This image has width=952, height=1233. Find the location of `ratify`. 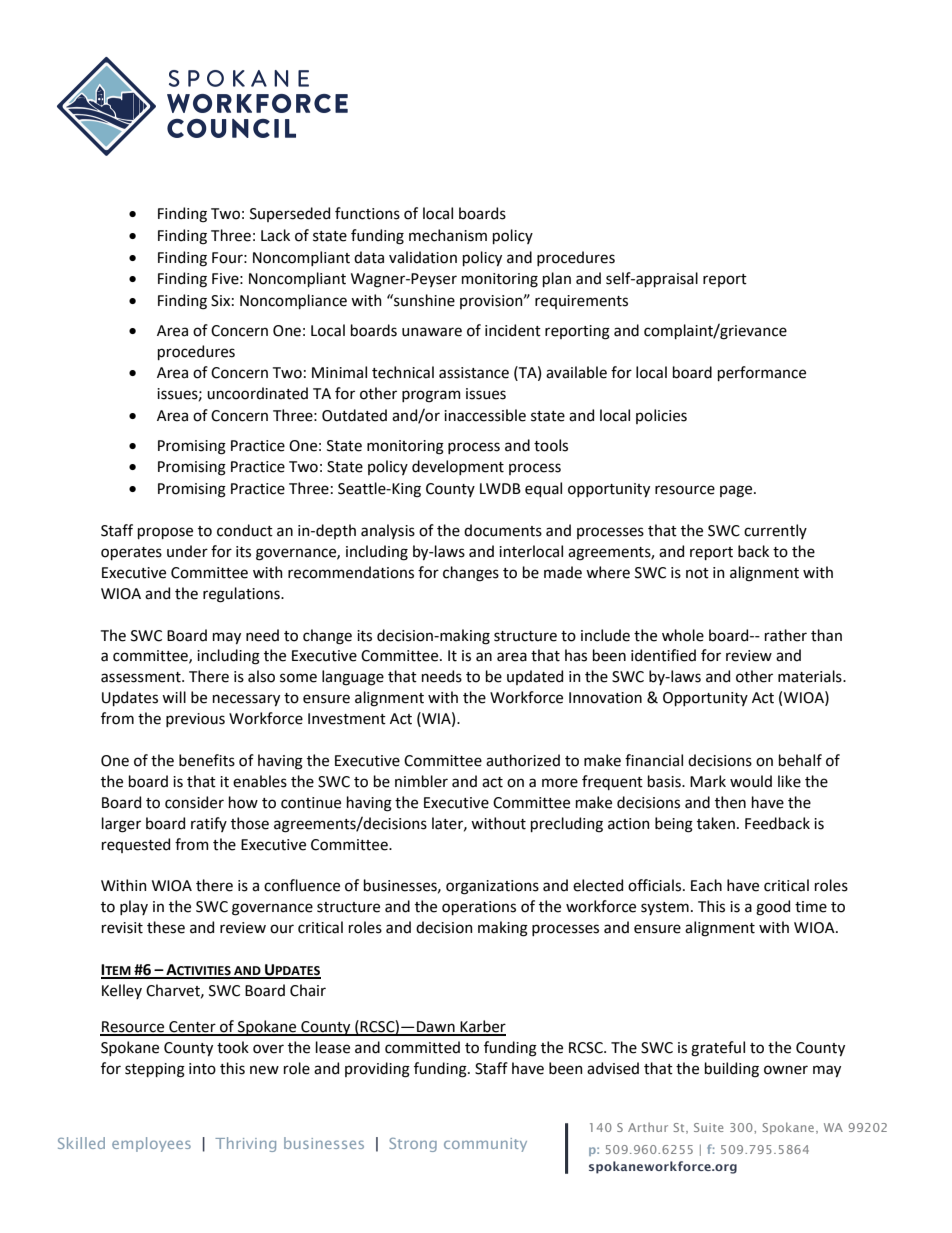

ratify is located at coordinates (209, 824).
